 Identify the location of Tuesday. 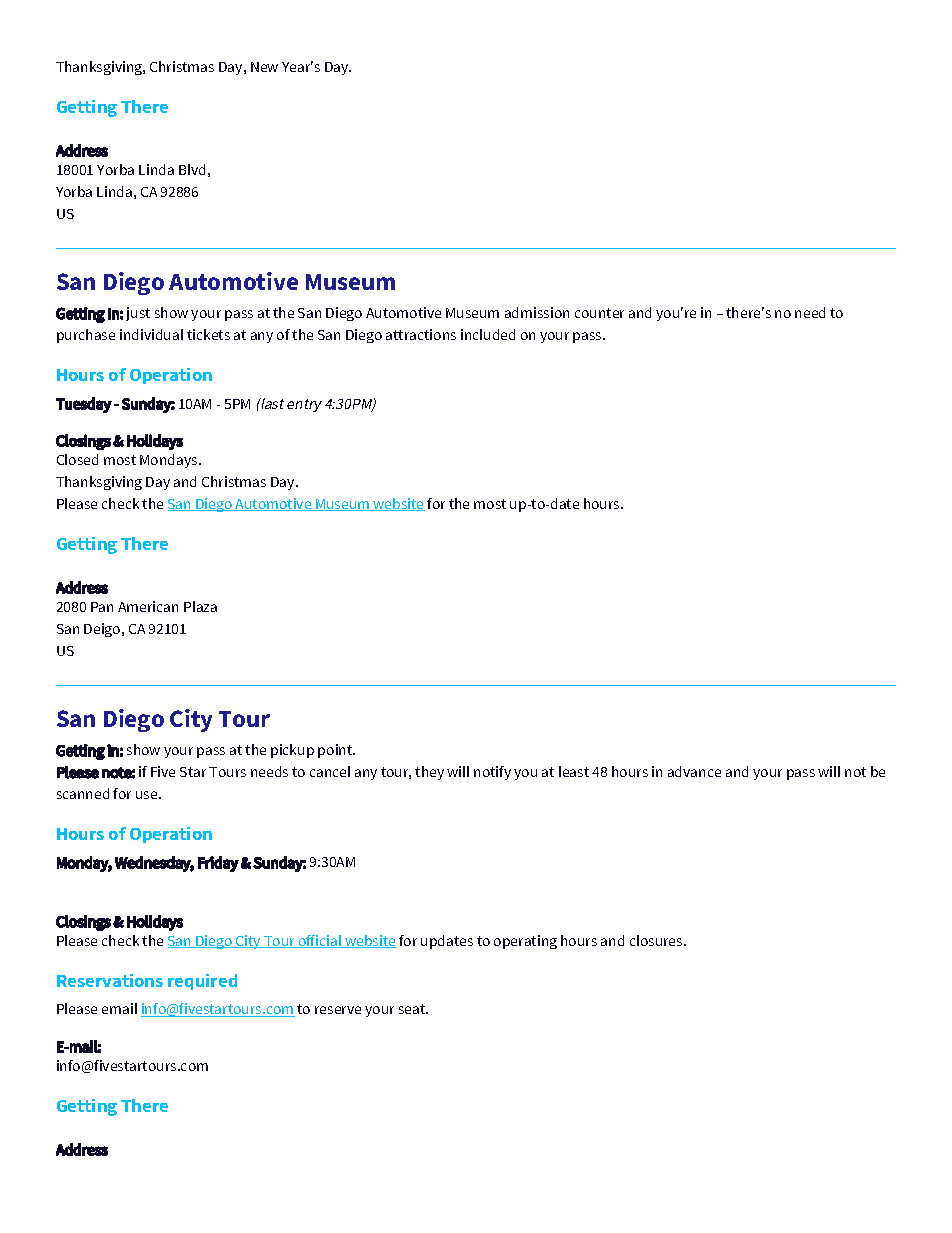
(84, 405).
